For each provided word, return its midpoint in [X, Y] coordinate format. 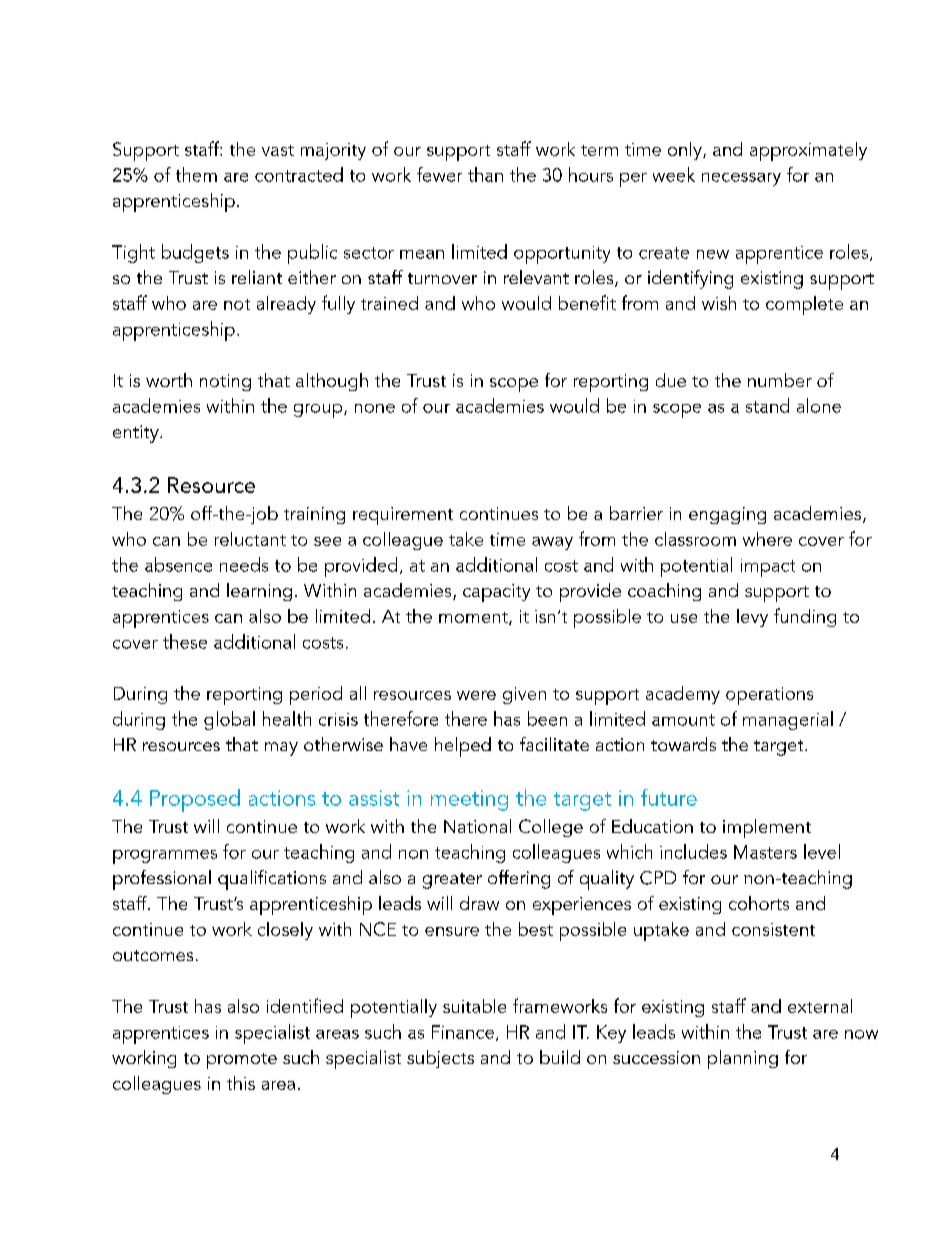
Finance [463, 1032]
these [185, 641]
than [485, 174]
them [196, 174]
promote [242, 1061]
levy [752, 618]
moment [474, 618]
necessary [741, 179]
